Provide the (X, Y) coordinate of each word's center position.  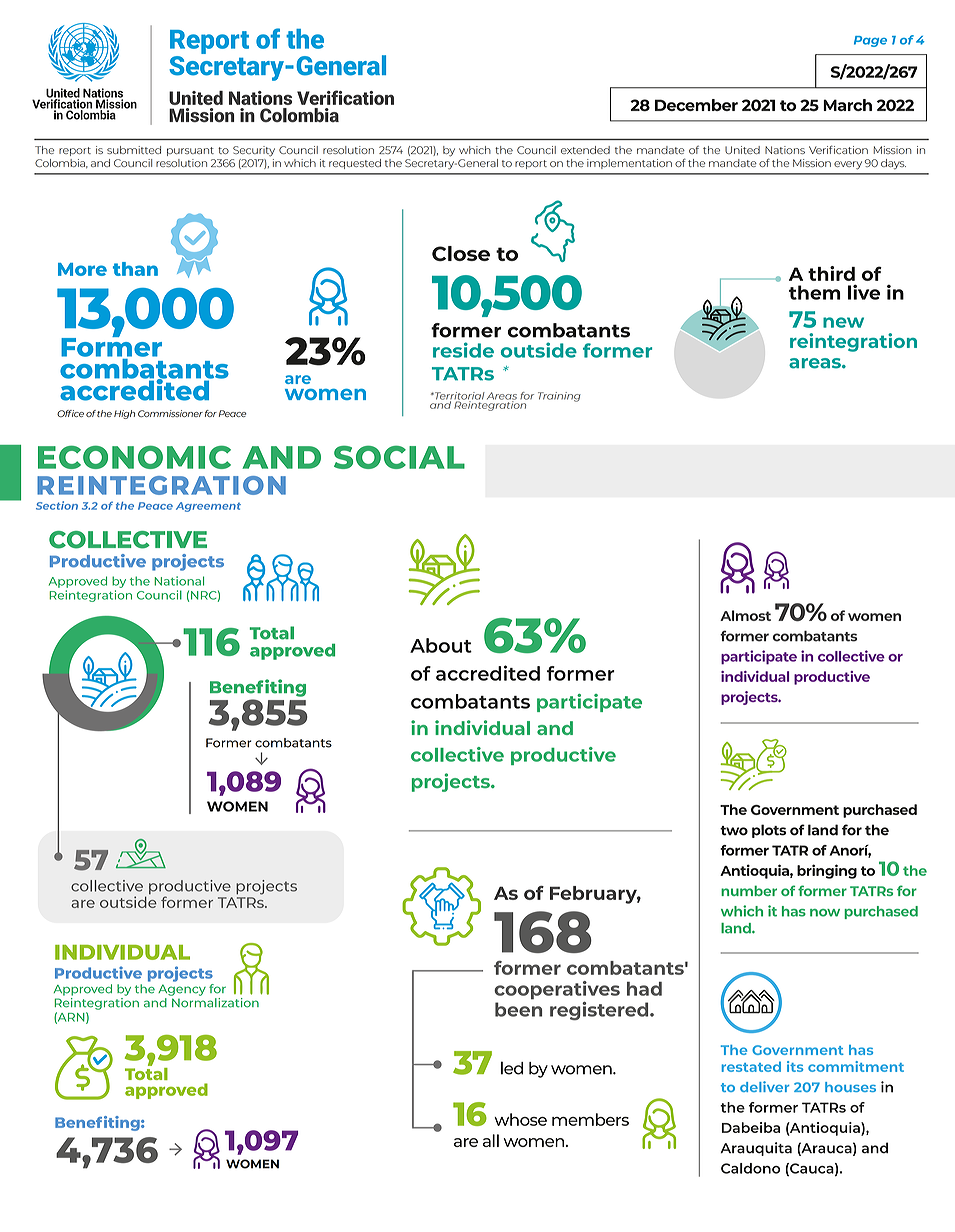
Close (461, 253)
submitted (134, 150)
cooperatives (557, 990)
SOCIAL (399, 457)
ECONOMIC (134, 457)
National (179, 581)
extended (585, 150)
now (825, 913)
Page (870, 41)
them (815, 292)
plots (769, 831)
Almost (745, 615)
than (135, 269)
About (441, 645)
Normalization (214, 1001)
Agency (182, 990)
